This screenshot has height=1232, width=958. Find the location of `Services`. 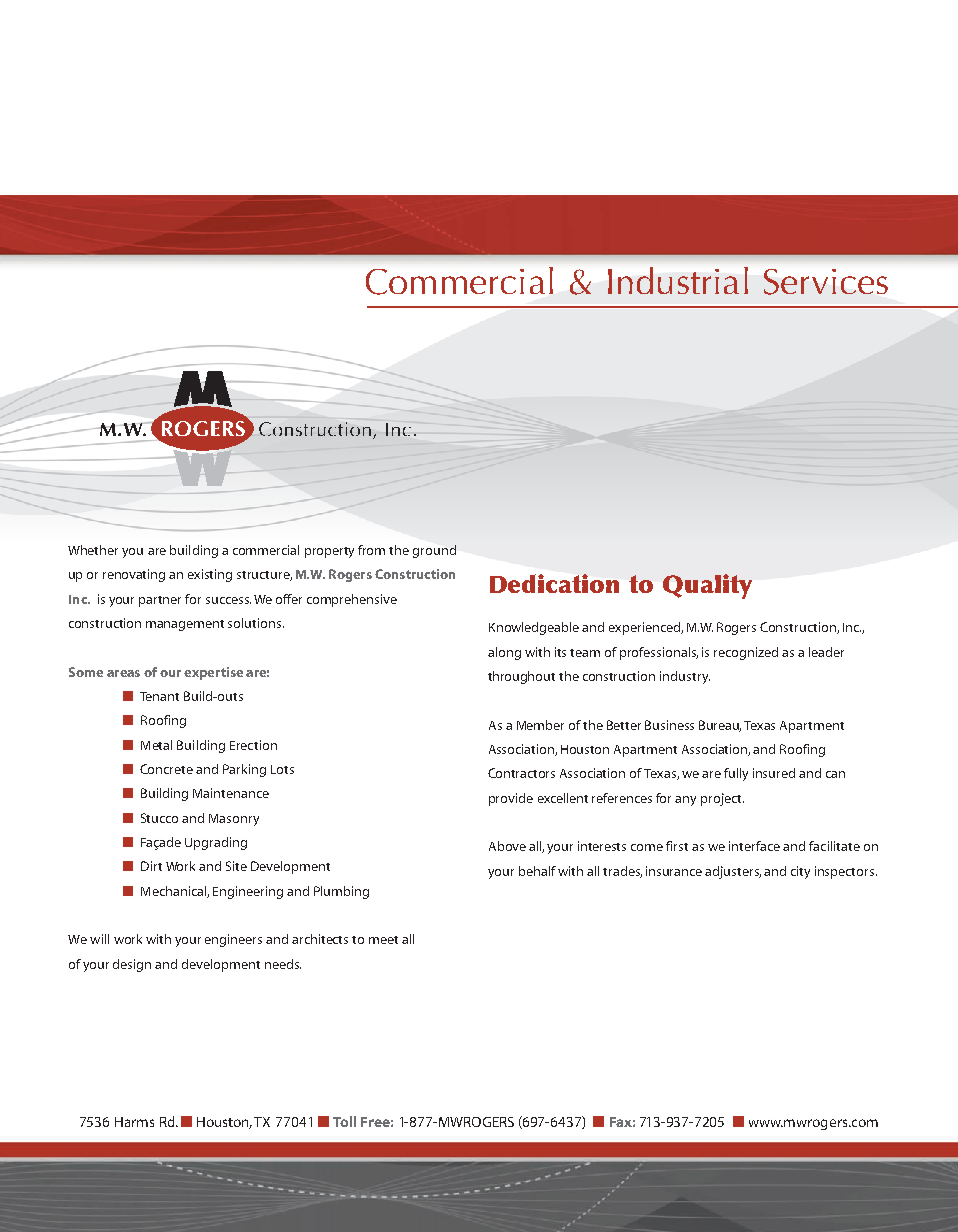

Services is located at coordinates (826, 282).
